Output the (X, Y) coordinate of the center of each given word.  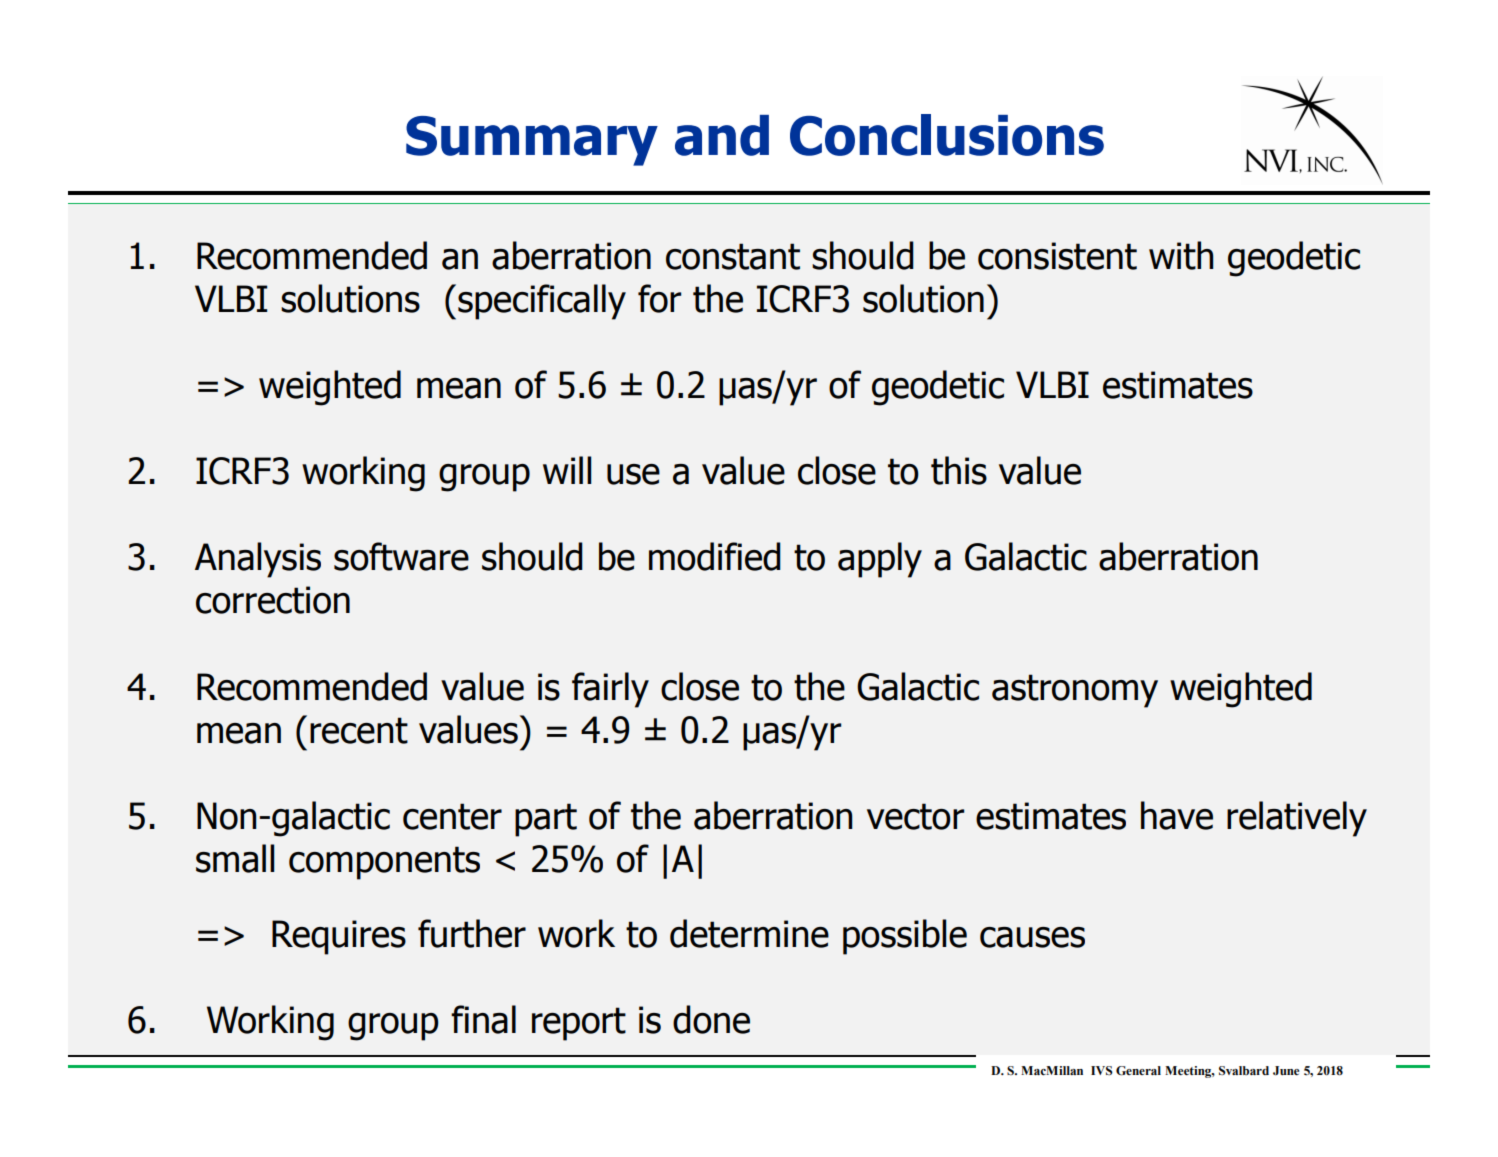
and (722, 135)
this (959, 470)
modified (715, 556)
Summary (532, 141)
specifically (542, 302)
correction (273, 600)
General (1138, 1071)
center (452, 816)
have (1177, 815)
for (660, 298)
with (1181, 255)
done (711, 1019)
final (483, 1019)
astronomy (1075, 691)
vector (916, 816)
